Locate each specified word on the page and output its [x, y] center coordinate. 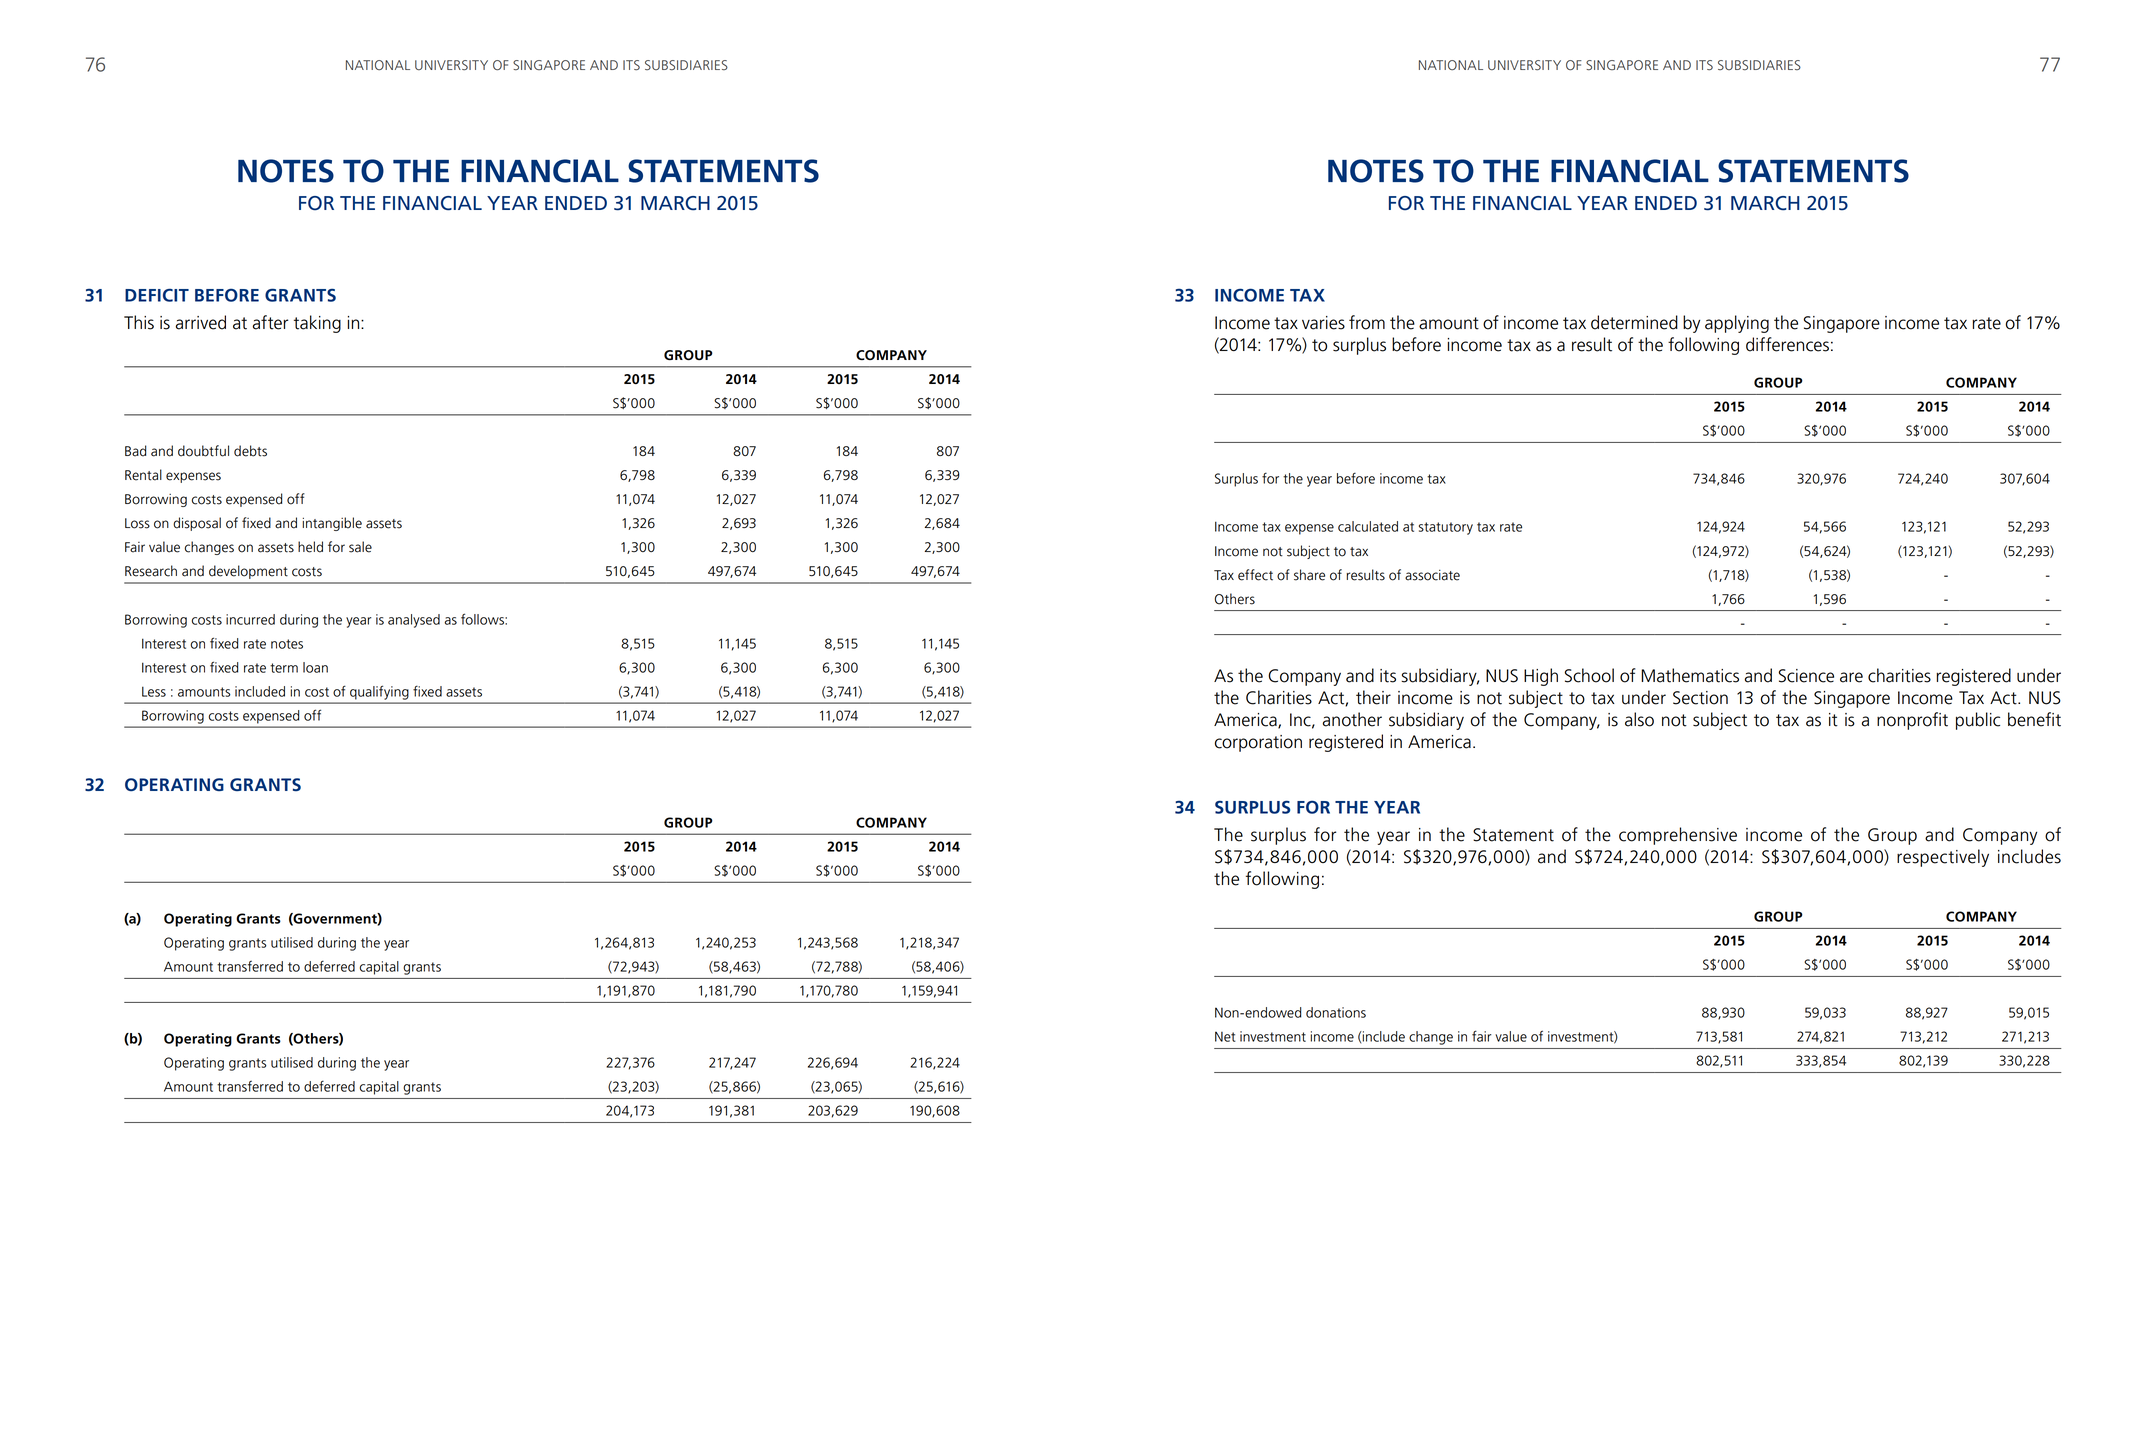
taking [317, 324]
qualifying [379, 693]
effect [1255, 575]
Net [1225, 1036]
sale [360, 547]
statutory [1446, 528]
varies [1323, 323]
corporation [1258, 743]
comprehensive [1678, 836]
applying [1737, 324]
